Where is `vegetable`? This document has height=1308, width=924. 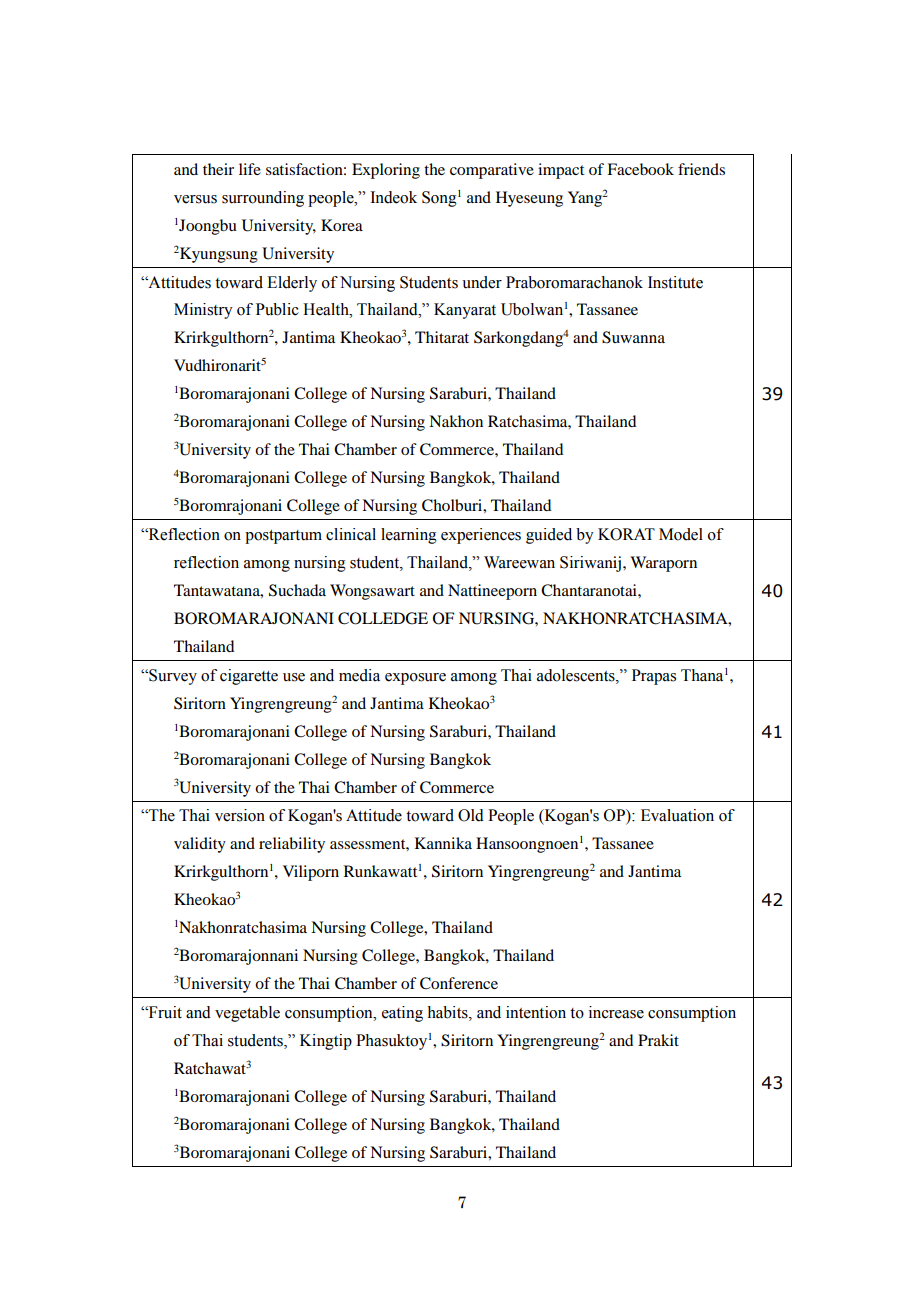 vegetable is located at coordinates (247, 1014).
